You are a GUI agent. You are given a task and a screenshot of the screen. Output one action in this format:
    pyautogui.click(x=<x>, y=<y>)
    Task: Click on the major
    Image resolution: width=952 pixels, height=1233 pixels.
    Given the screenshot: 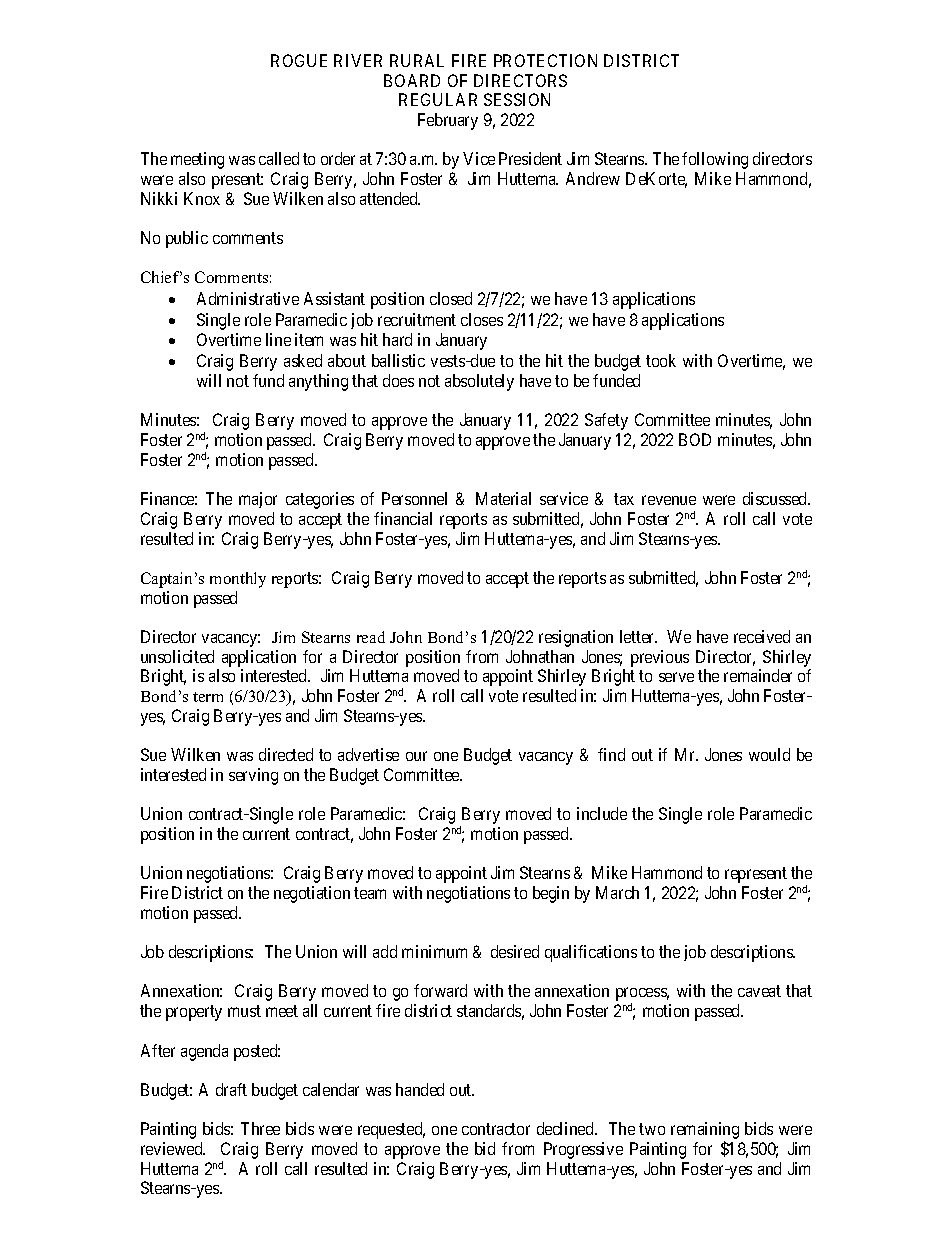 What is the action you would take?
    pyautogui.click(x=258, y=500)
